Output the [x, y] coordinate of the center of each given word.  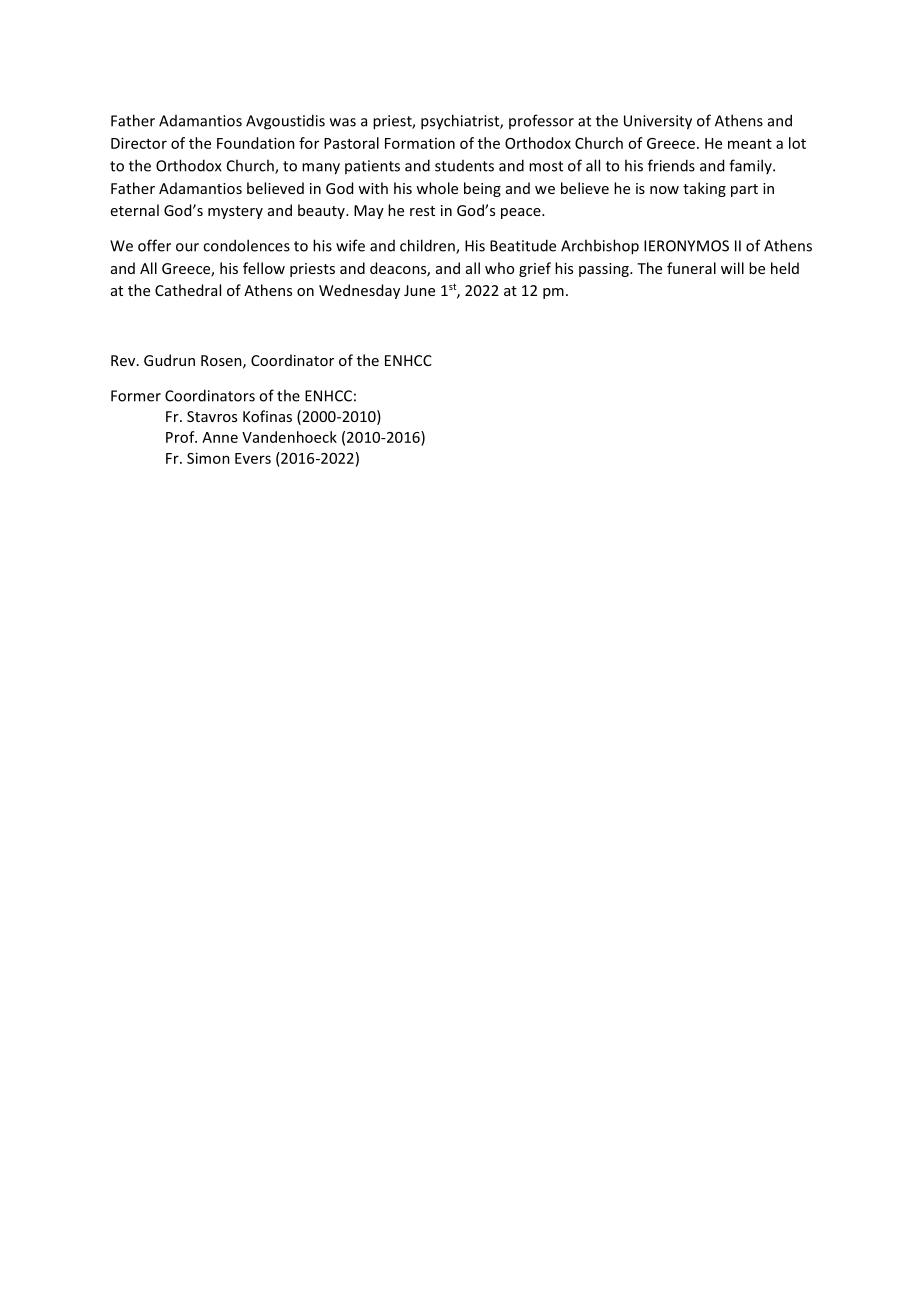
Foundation [256, 143]
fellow [264, 268]
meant [750, 144]
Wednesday [359, 291]
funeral [691, 268]
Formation [420, 143]
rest [422, 211]
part [744, 190]
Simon [208, 458]
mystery [235, 212]
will [732, 268]
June [419, 290]
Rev [124, 360]
